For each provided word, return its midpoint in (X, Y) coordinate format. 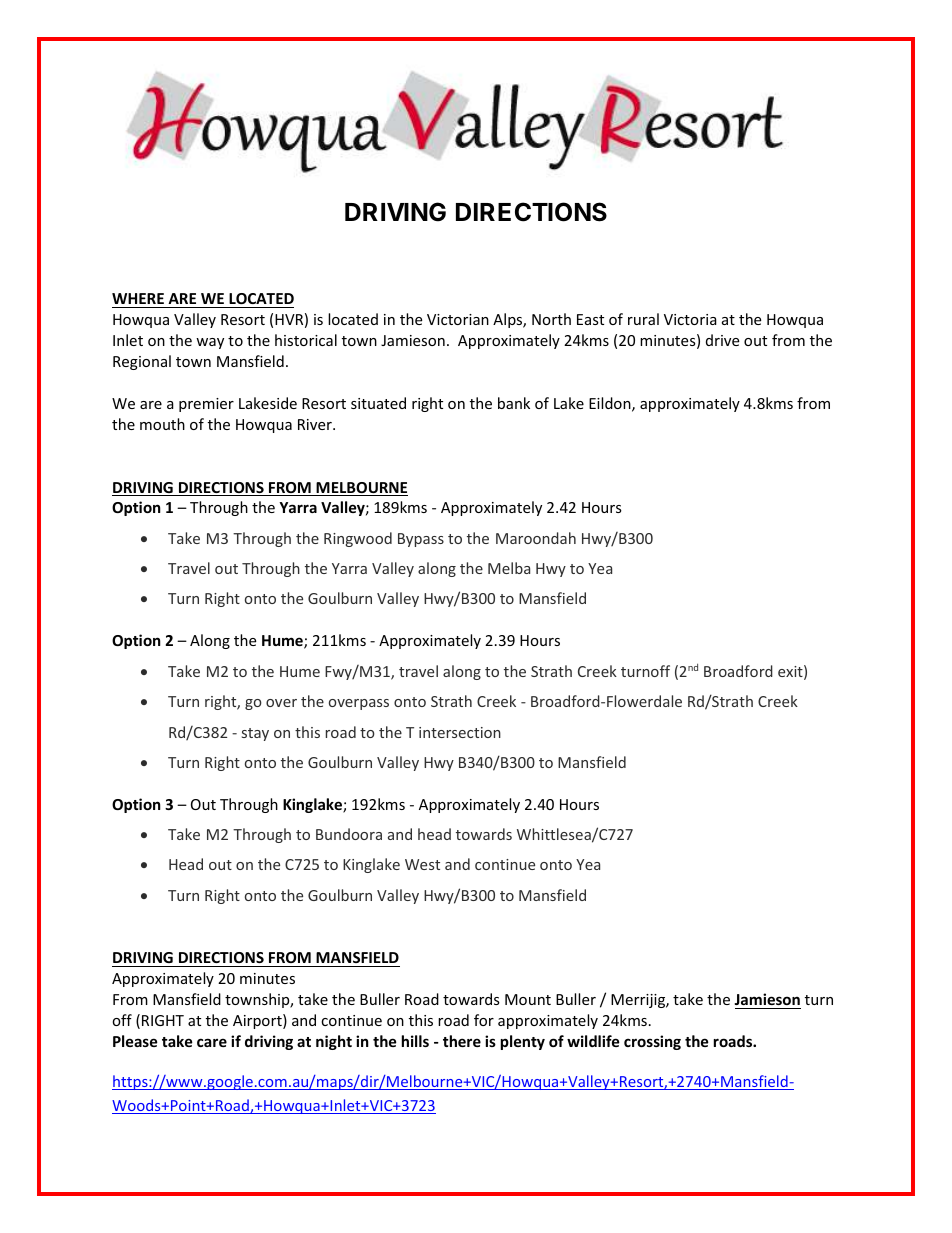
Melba (509, 568)
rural (643, 319)
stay (255, 734)
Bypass (421, 540)
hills (415, 1041)
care (212, 1042)
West (422, 864)
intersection (460, 732)
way (210, 343)
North (551, 319)
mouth (162, 424)
